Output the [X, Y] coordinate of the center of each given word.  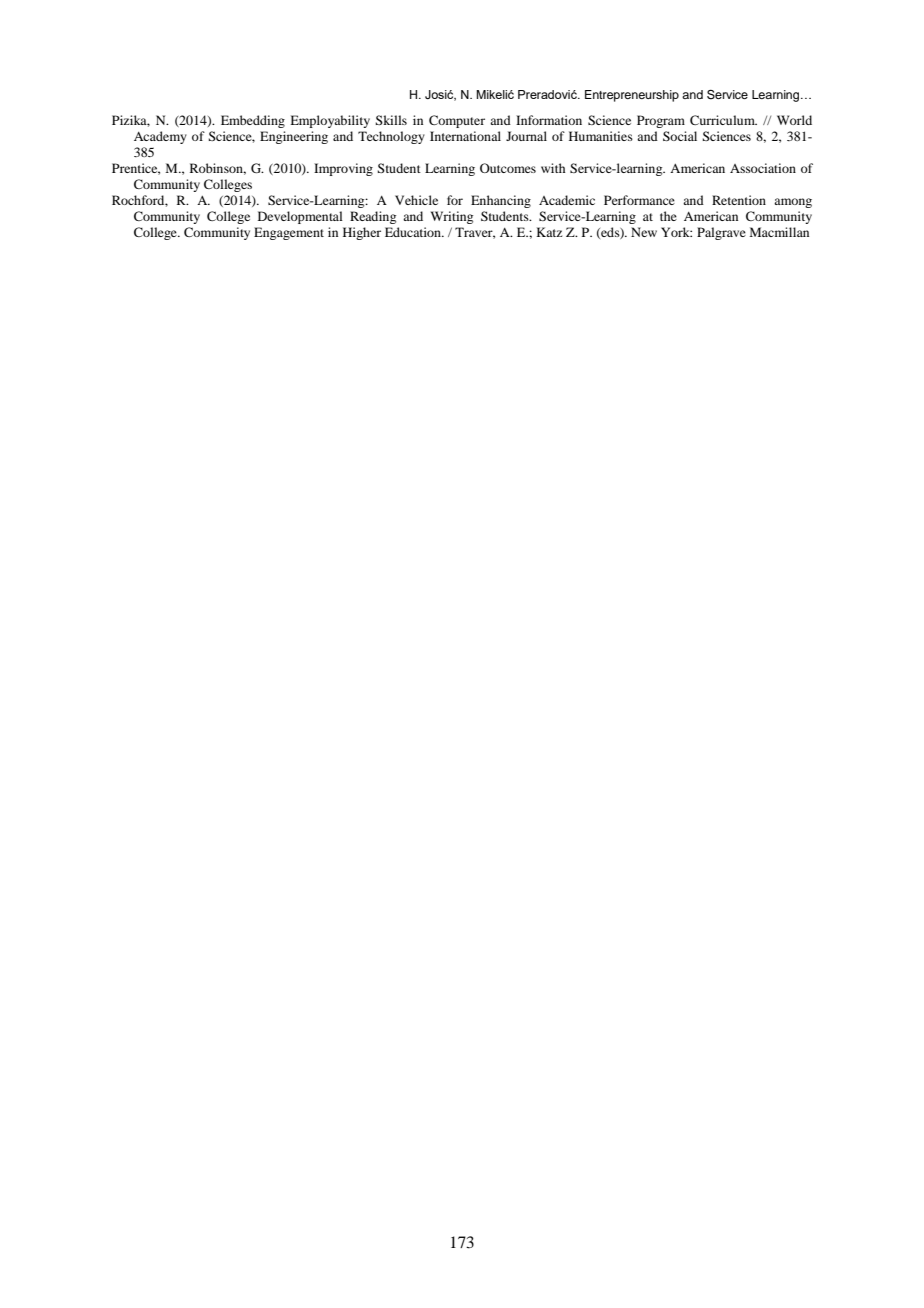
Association [763, 168]
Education [414, 232]
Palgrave [721, 233]
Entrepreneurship [632, 96]
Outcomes [508, 168]
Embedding [253, 121]
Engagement [289, 233]
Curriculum [723, 120]
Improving [343, 169]
